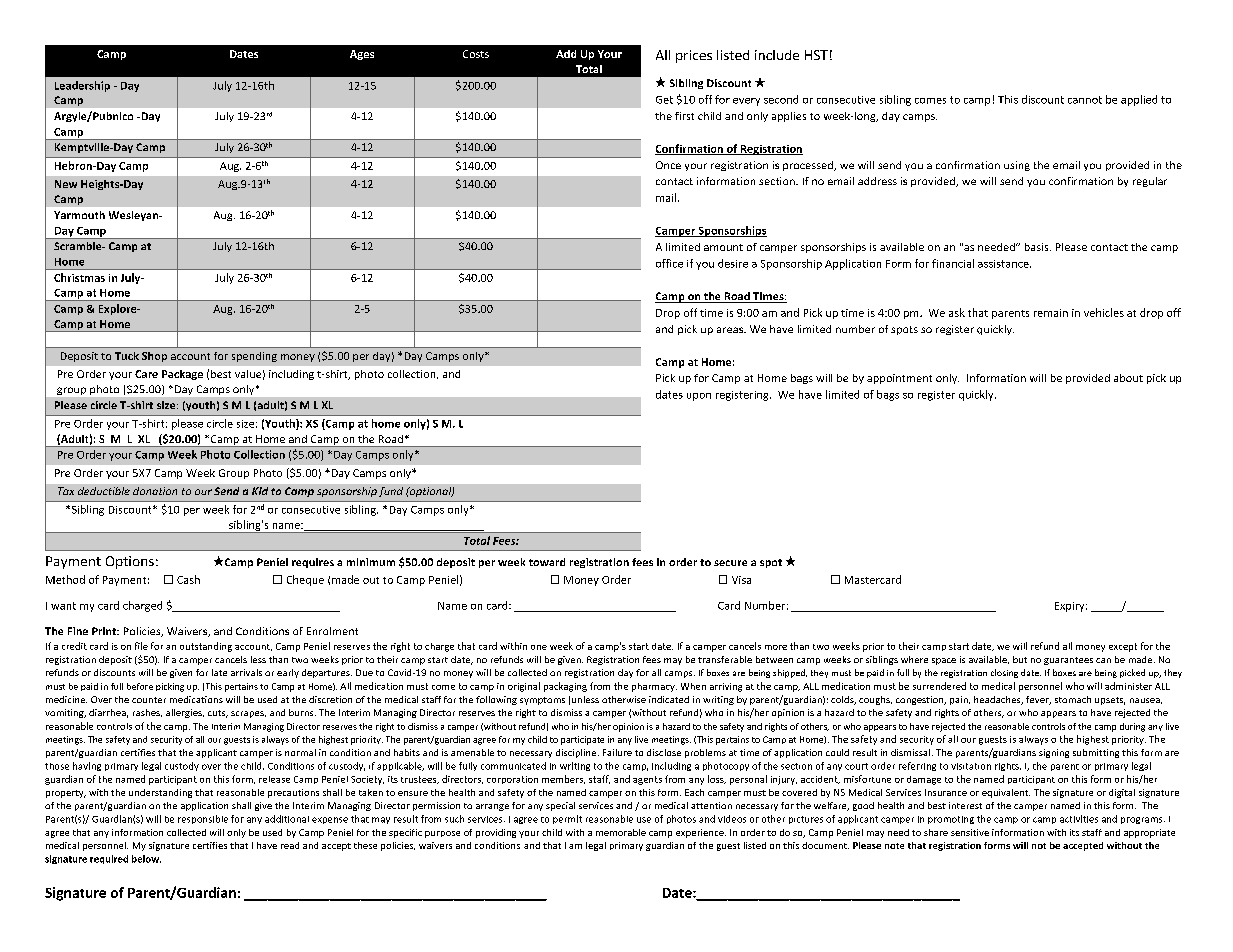  Describe the element at coordinates (82, 86) in the document. I see `Leadership` at that location.
